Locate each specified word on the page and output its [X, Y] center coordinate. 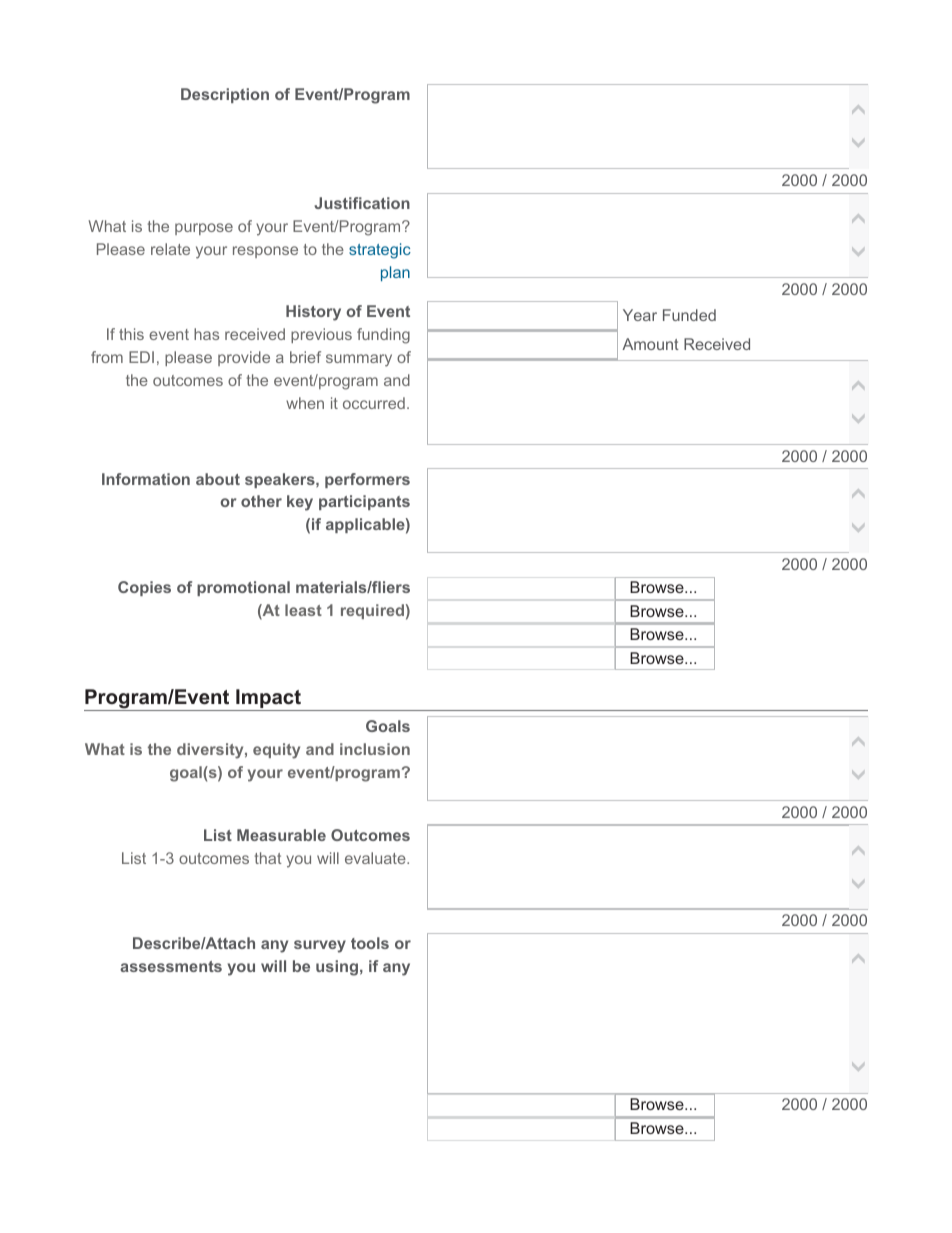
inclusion [375, 749]
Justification [362, 203]
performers [367, 480]
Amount [650, 344]
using [337, 968]
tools [370, 943]
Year [640, 315]
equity [276, 751]
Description [225, 95]
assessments [171, 966]
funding [383, 336]
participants [364, 502]
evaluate [376, 858]
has [206, 334]
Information [146, 479]
